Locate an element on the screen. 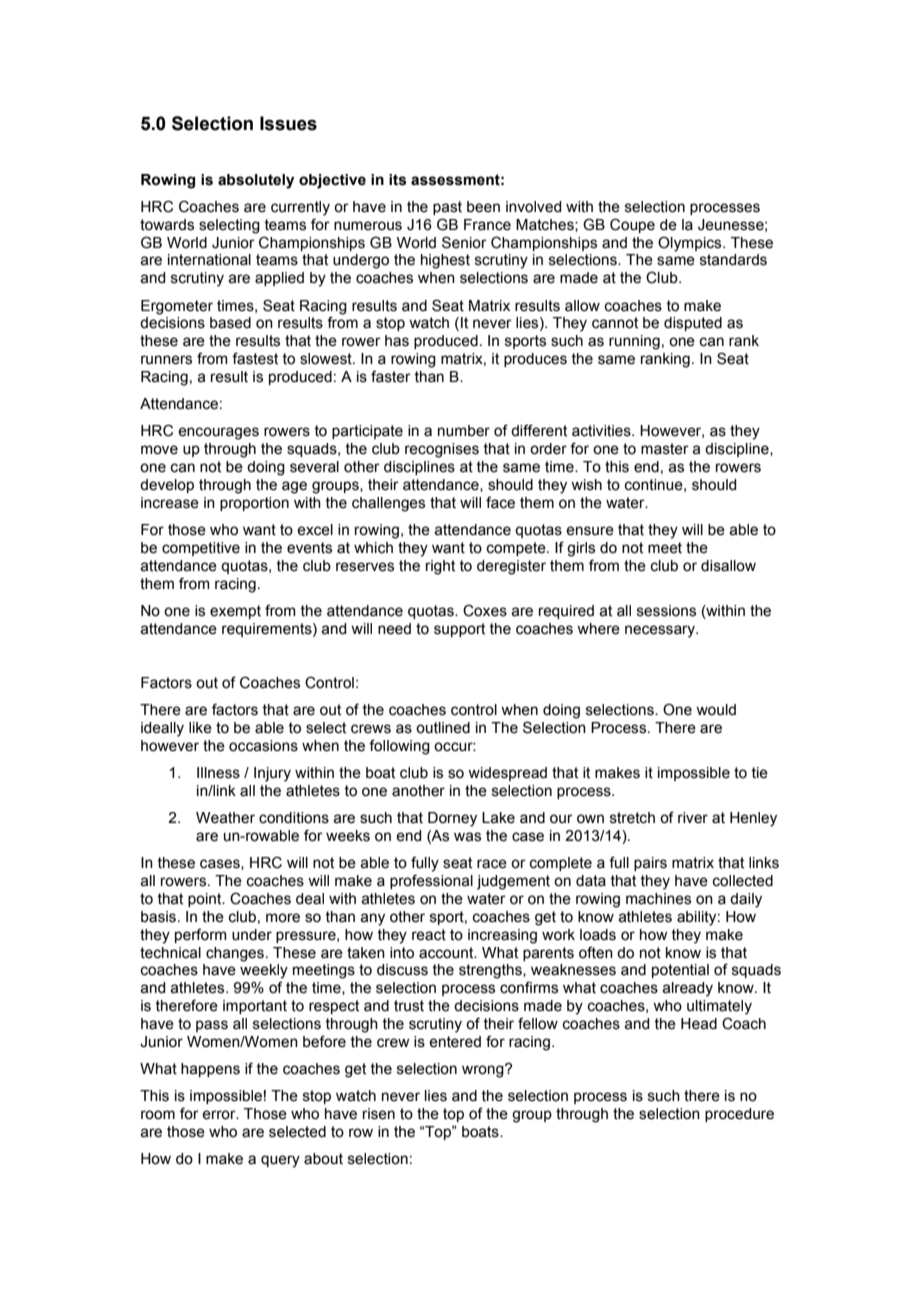 The width and height of the screenshot is (924, 1308). master is located at coordinates (665, 449).
